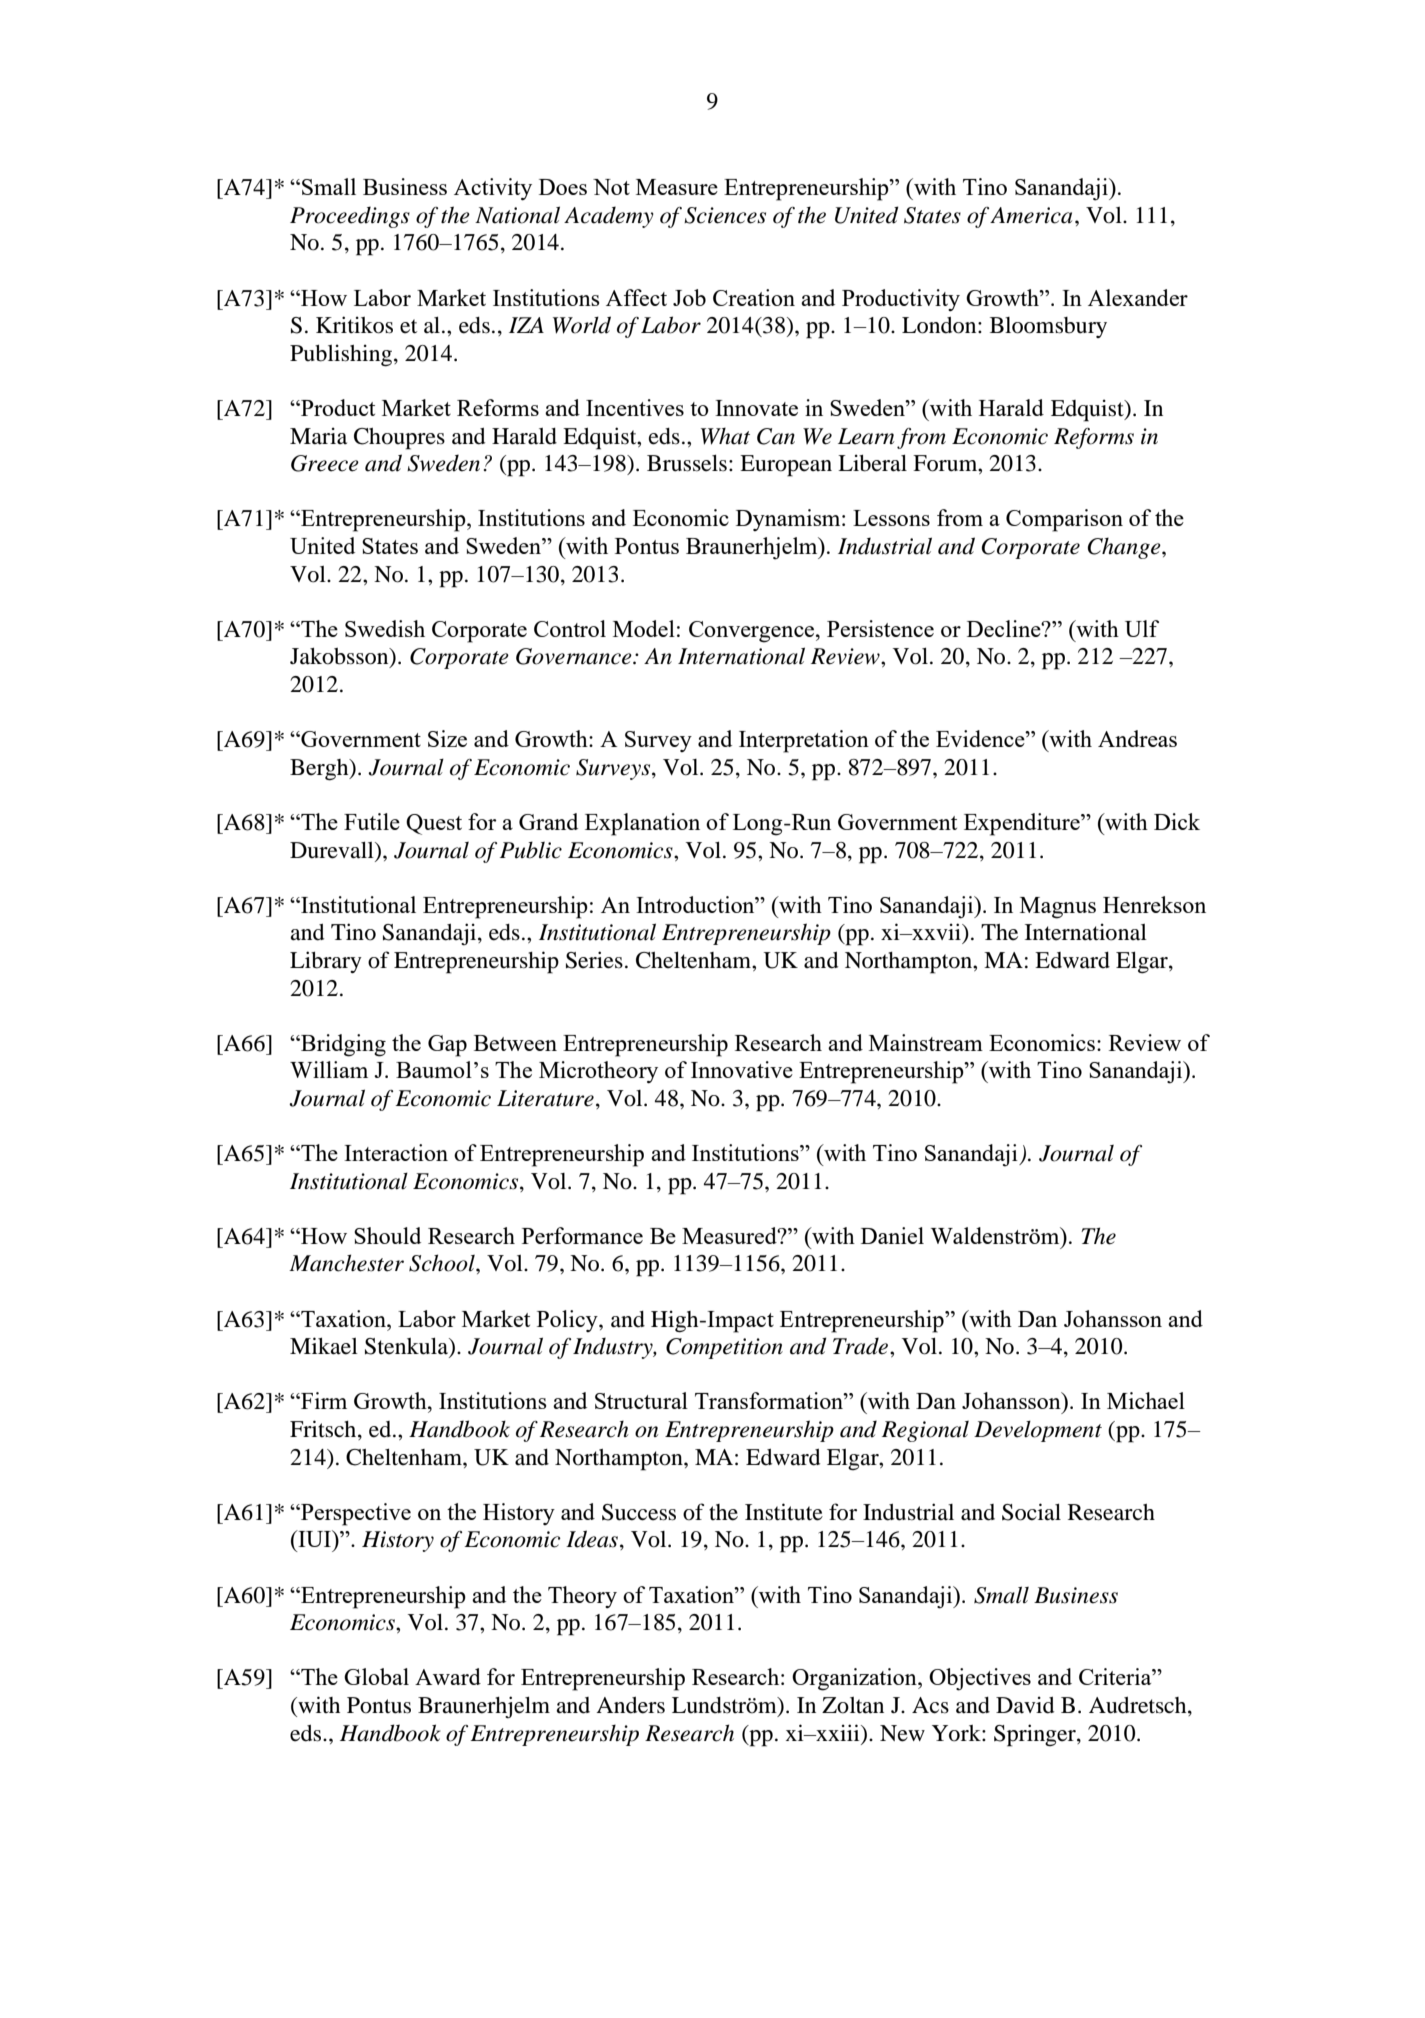 The height and width of the document is (2018, 1425). What do you see at coordinates (1137, 738) in the document?
I see `Andreas` at bounding box center [1137, 738].
